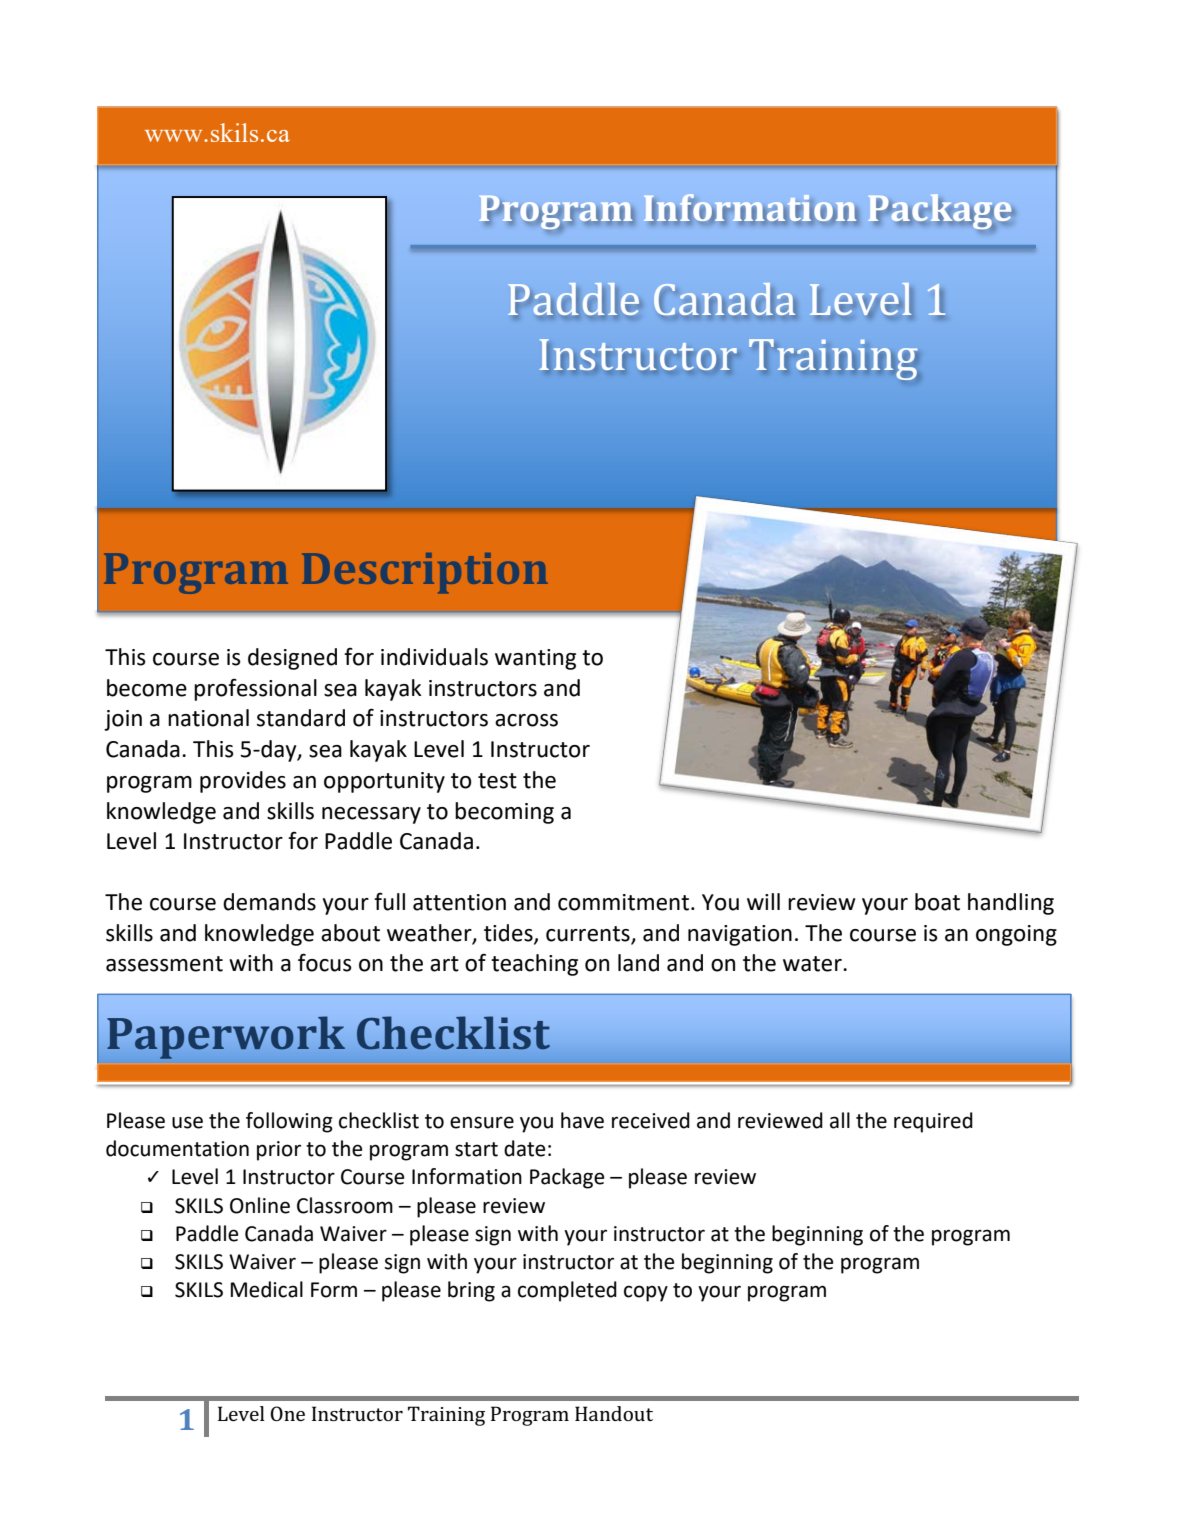 The height and width of the image is (1530, 1182). What do you see at coordinates (646, 1293) in the image?
I see `copy` at bounding box center [646, 1293].
